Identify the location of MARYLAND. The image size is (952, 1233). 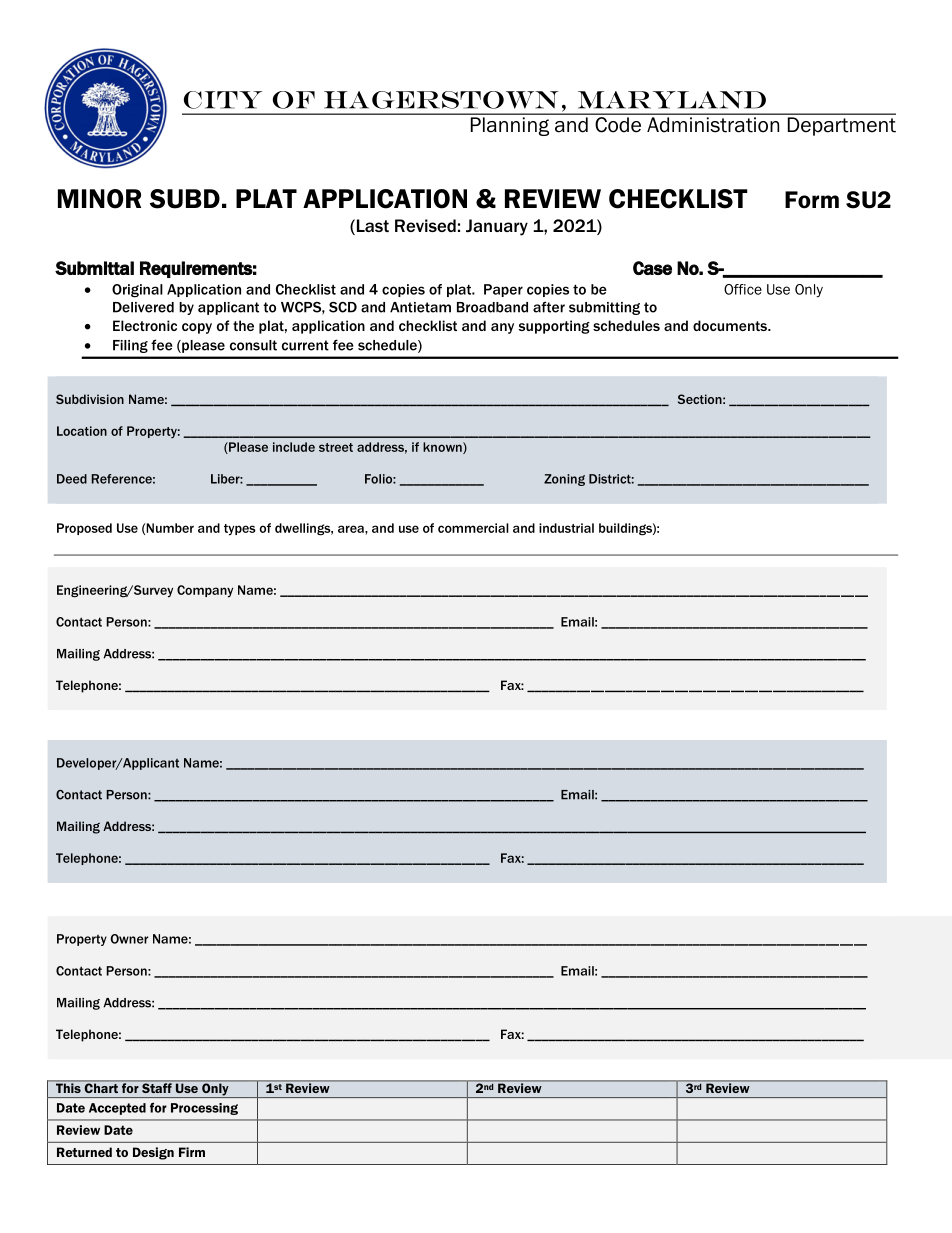
(672, 100).
